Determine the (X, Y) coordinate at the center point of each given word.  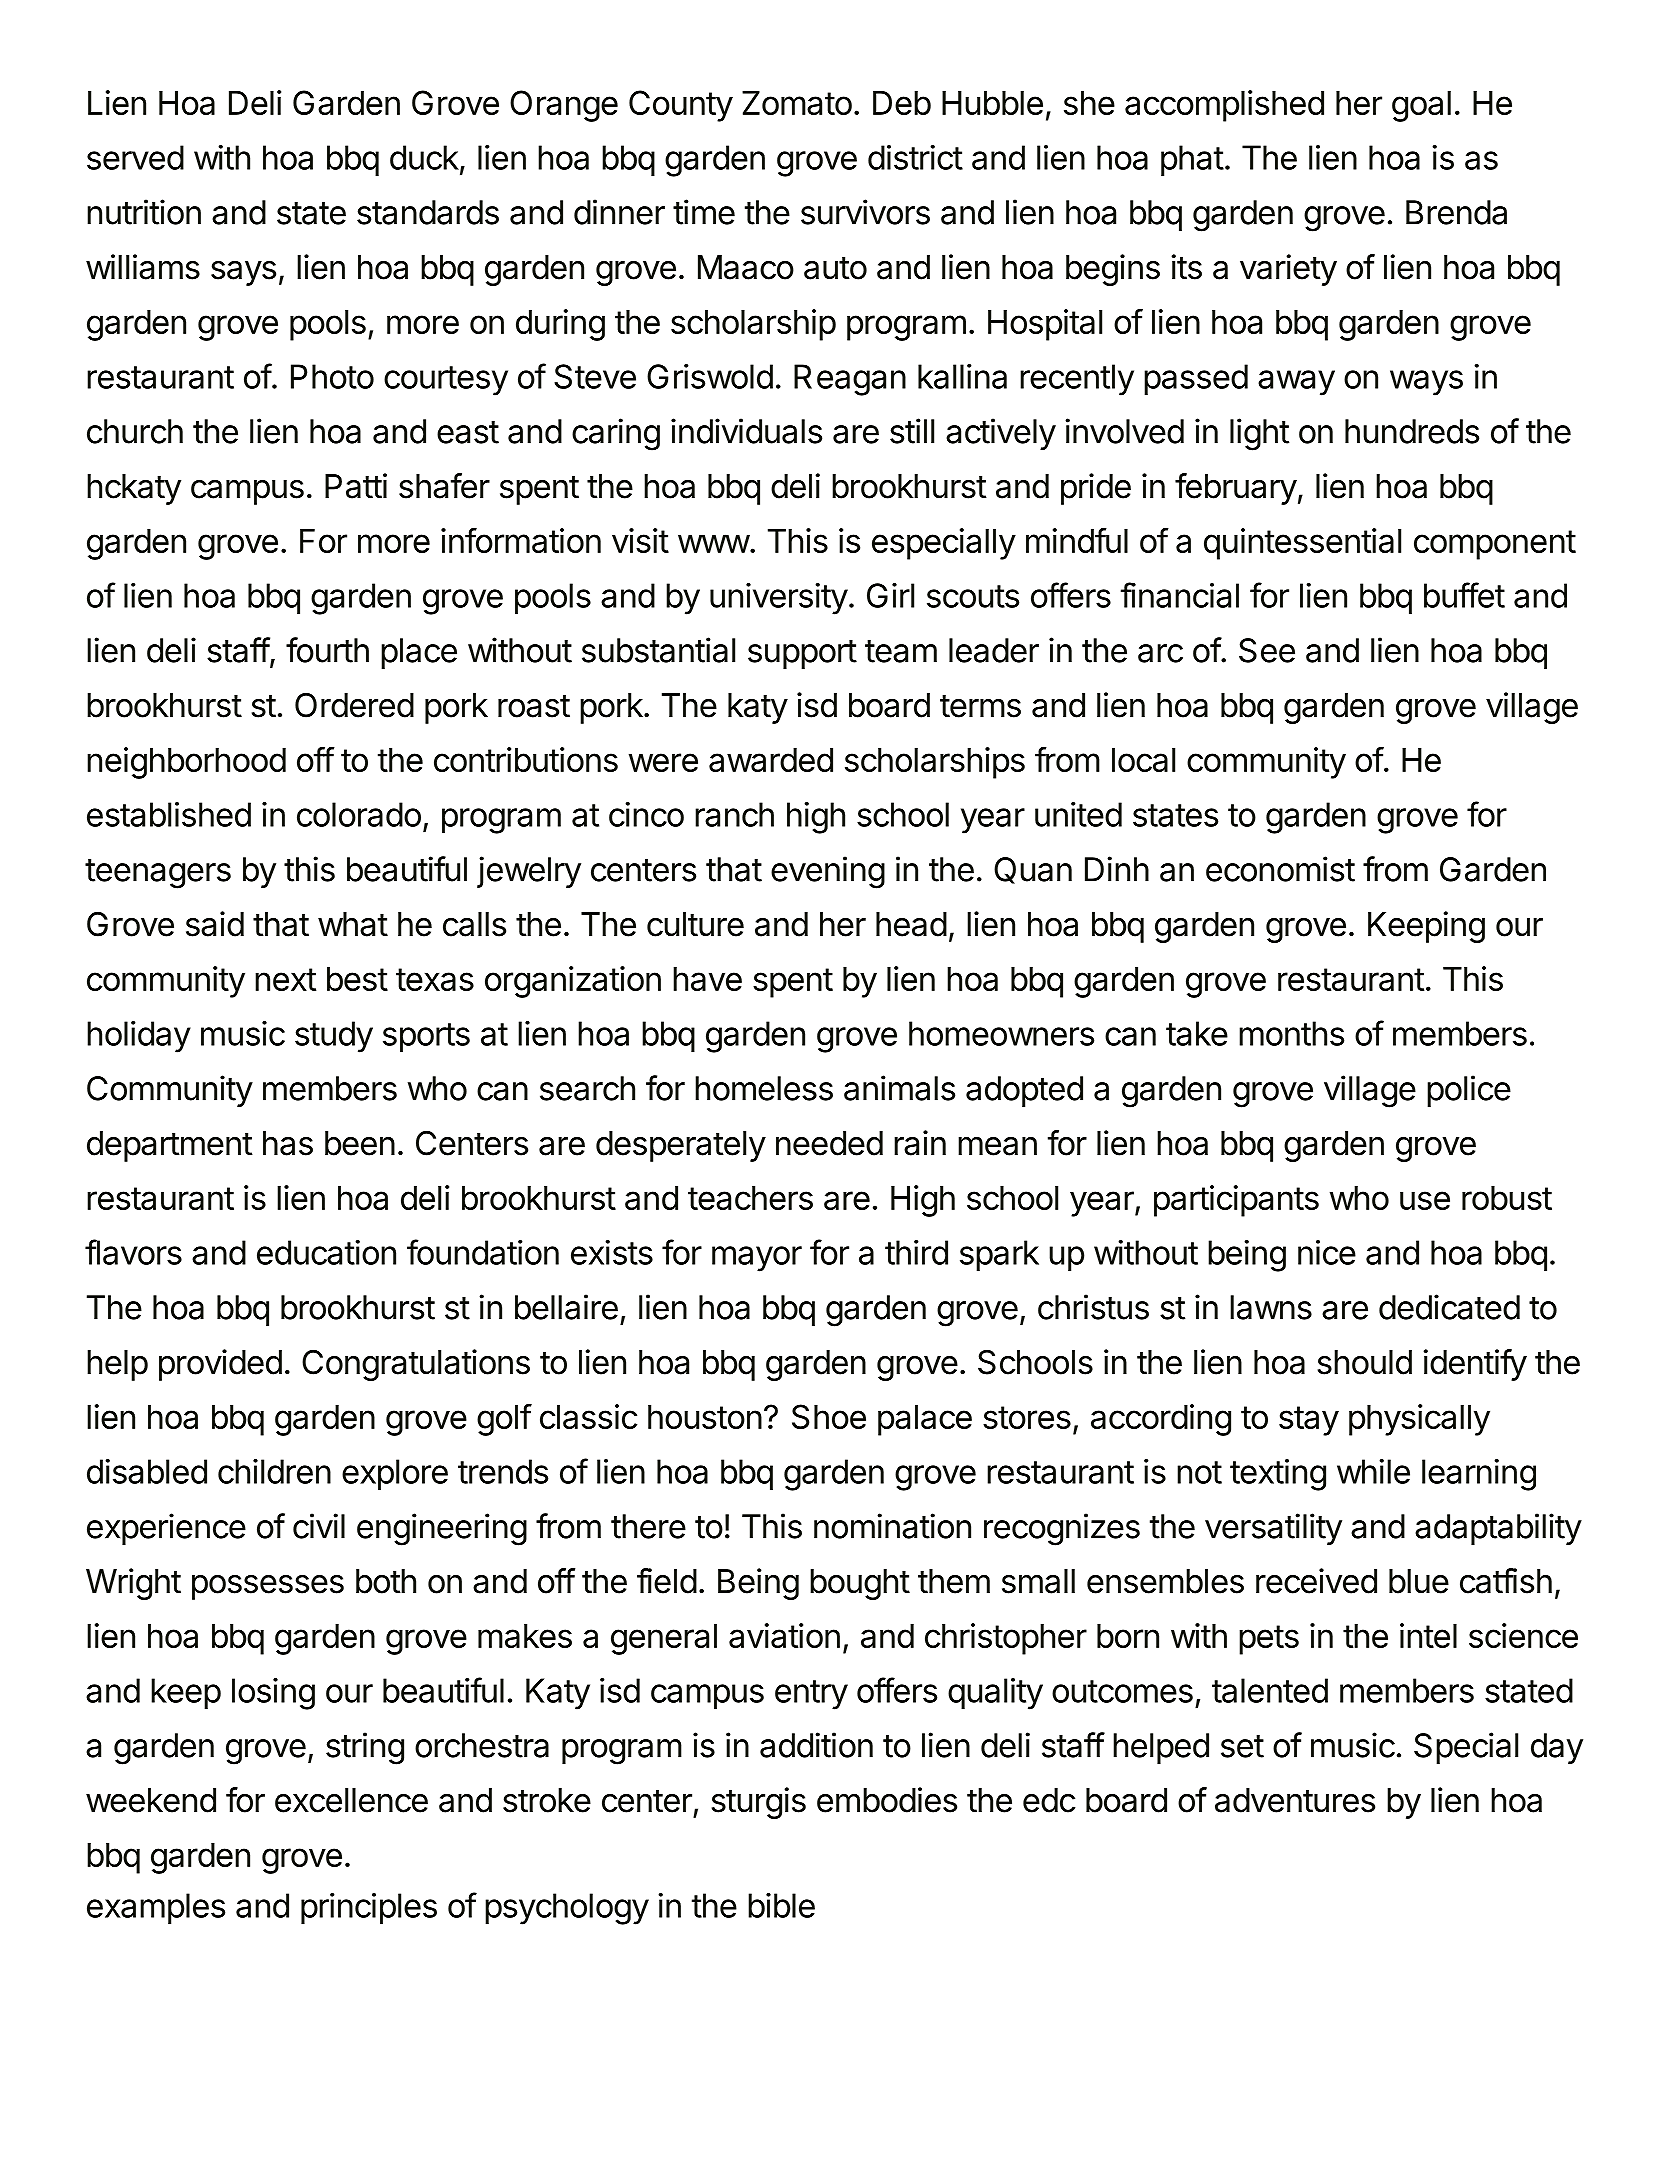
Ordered (354, 705)
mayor (757, 1259)
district (915, 157)
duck (424, 157)
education (326, 1252)
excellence (351, 1800)
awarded (771, 760)
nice (1327, 1252)
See (1267, 650)
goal (1421, 106)
